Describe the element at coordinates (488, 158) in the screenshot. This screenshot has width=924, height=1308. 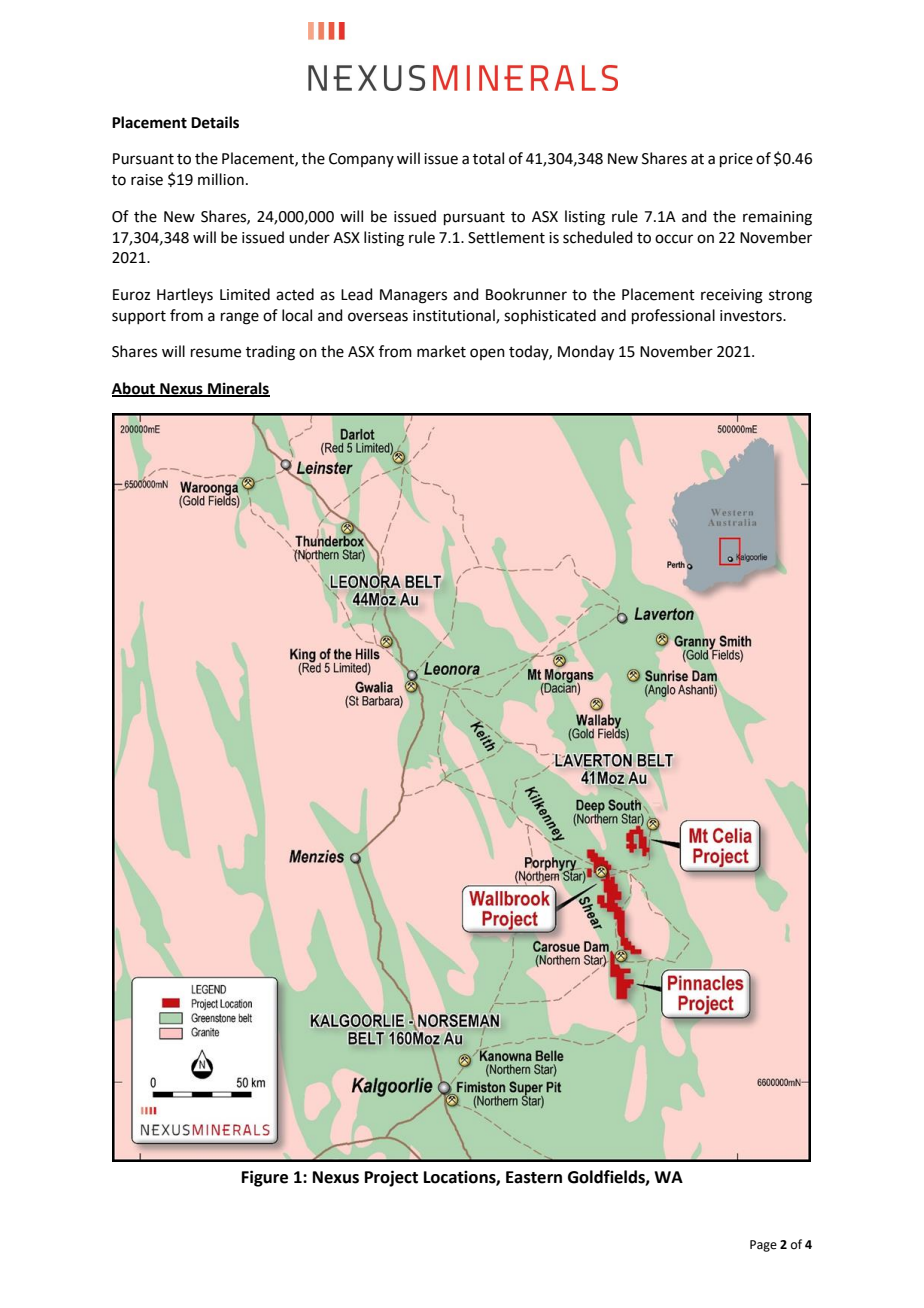
I see `total` at that location.
